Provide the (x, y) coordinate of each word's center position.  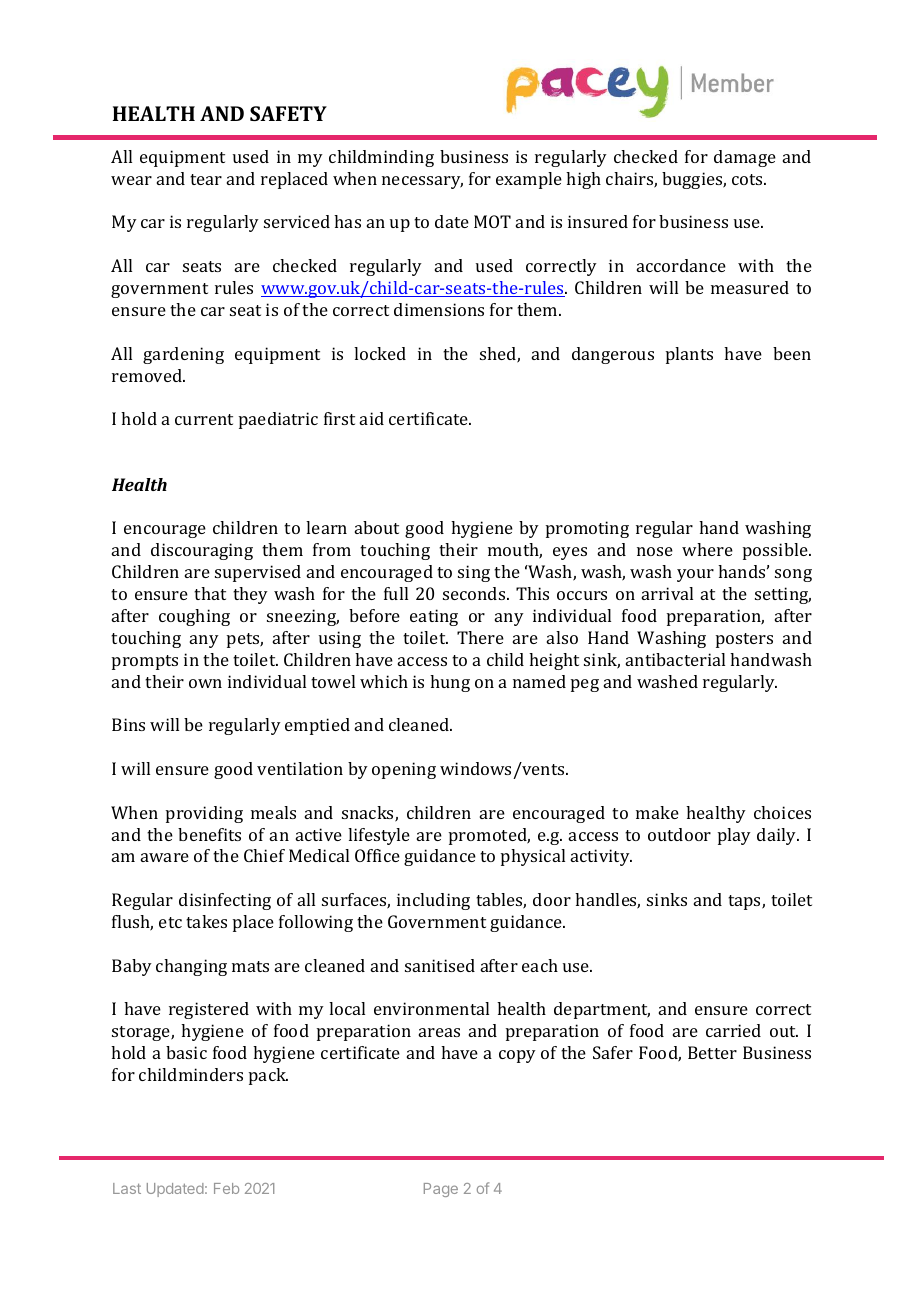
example (529, 180)
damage (745, 158)
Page (441, 1190)
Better (712, 1052)
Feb (226, 1188)
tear (206, 179)
